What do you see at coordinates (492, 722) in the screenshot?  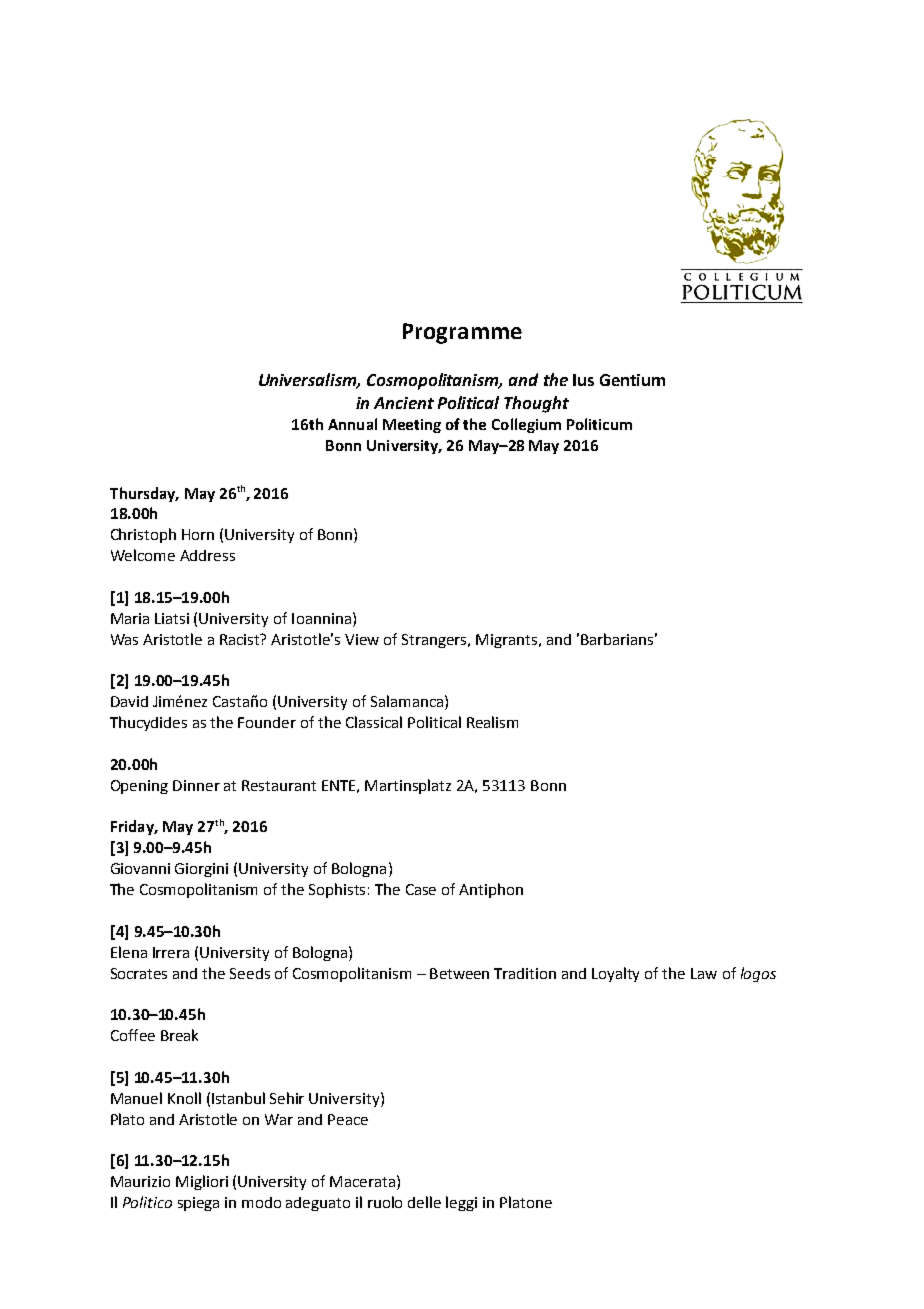 I see `Realism` at bounding box center [492, 722].
